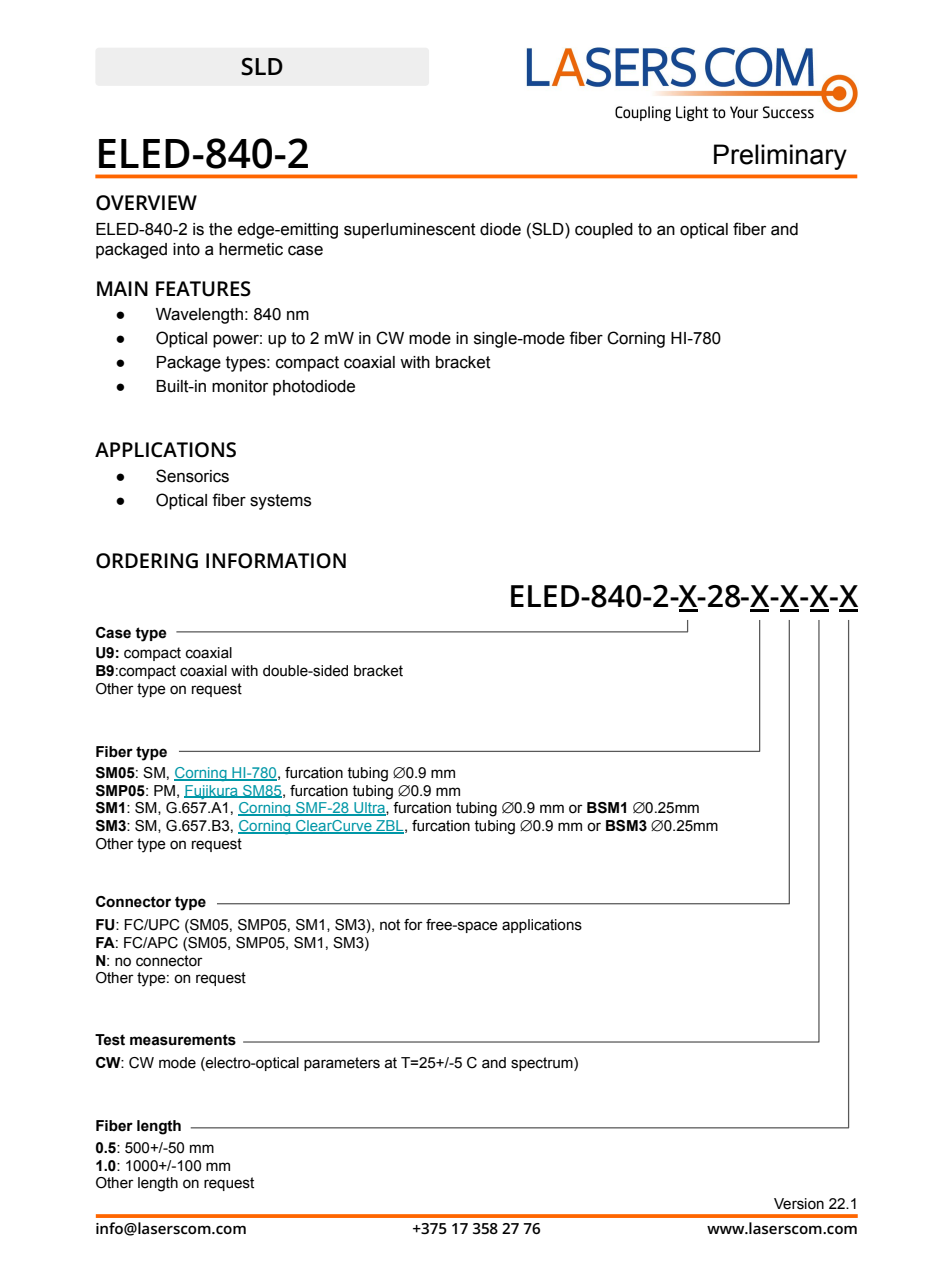  Describe the element at coordinates (780, 157) in the screenshot. I see `Preliminary` at that location.
